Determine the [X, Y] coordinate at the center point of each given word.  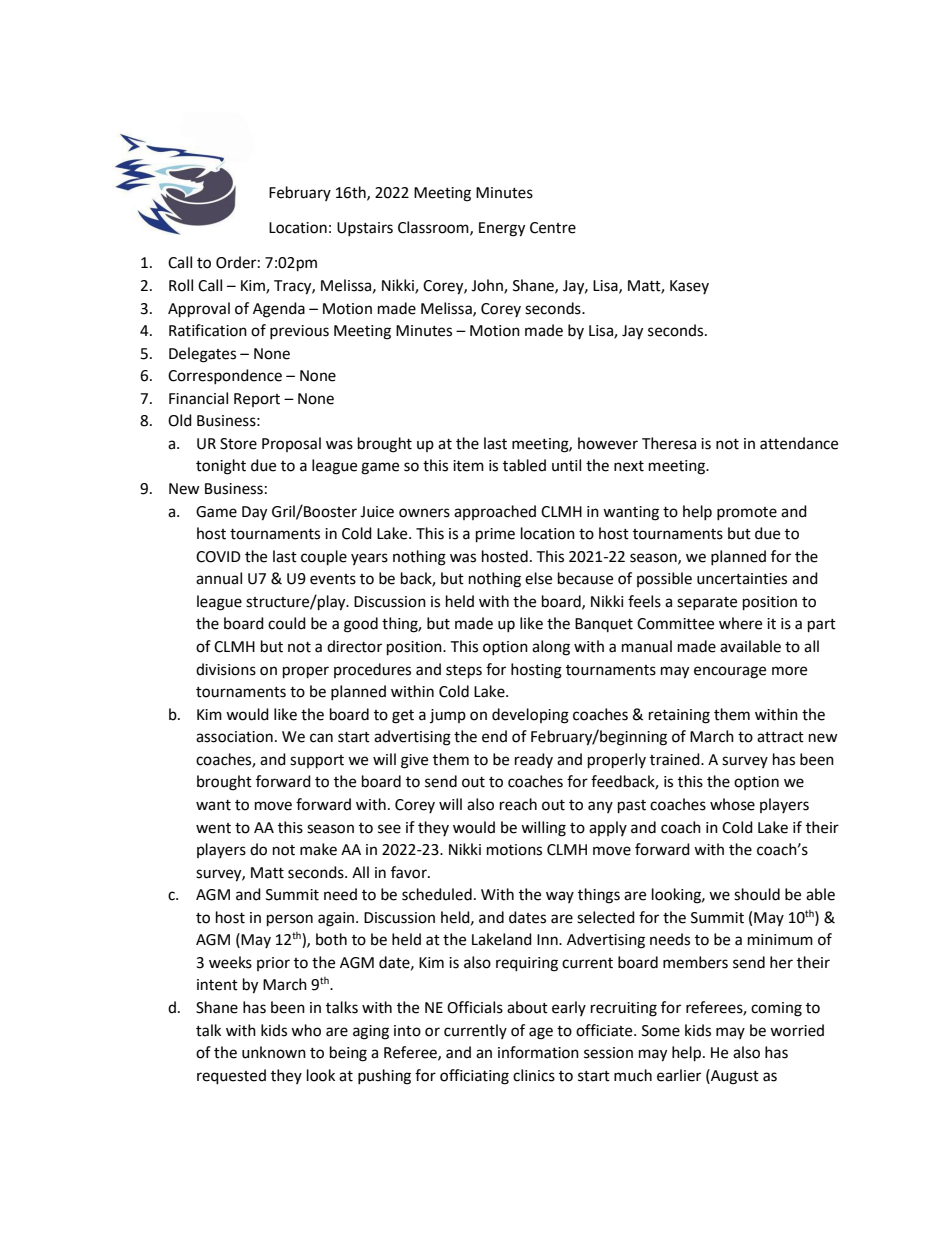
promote [747, 513]
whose [732, 804]
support [317, 762]
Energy [502, 229]
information [538, 1052]
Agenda [279, 310]
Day [254, 513]
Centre [553, 228]
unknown [274, 1052]
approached [495, 512]
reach [518, 804]
